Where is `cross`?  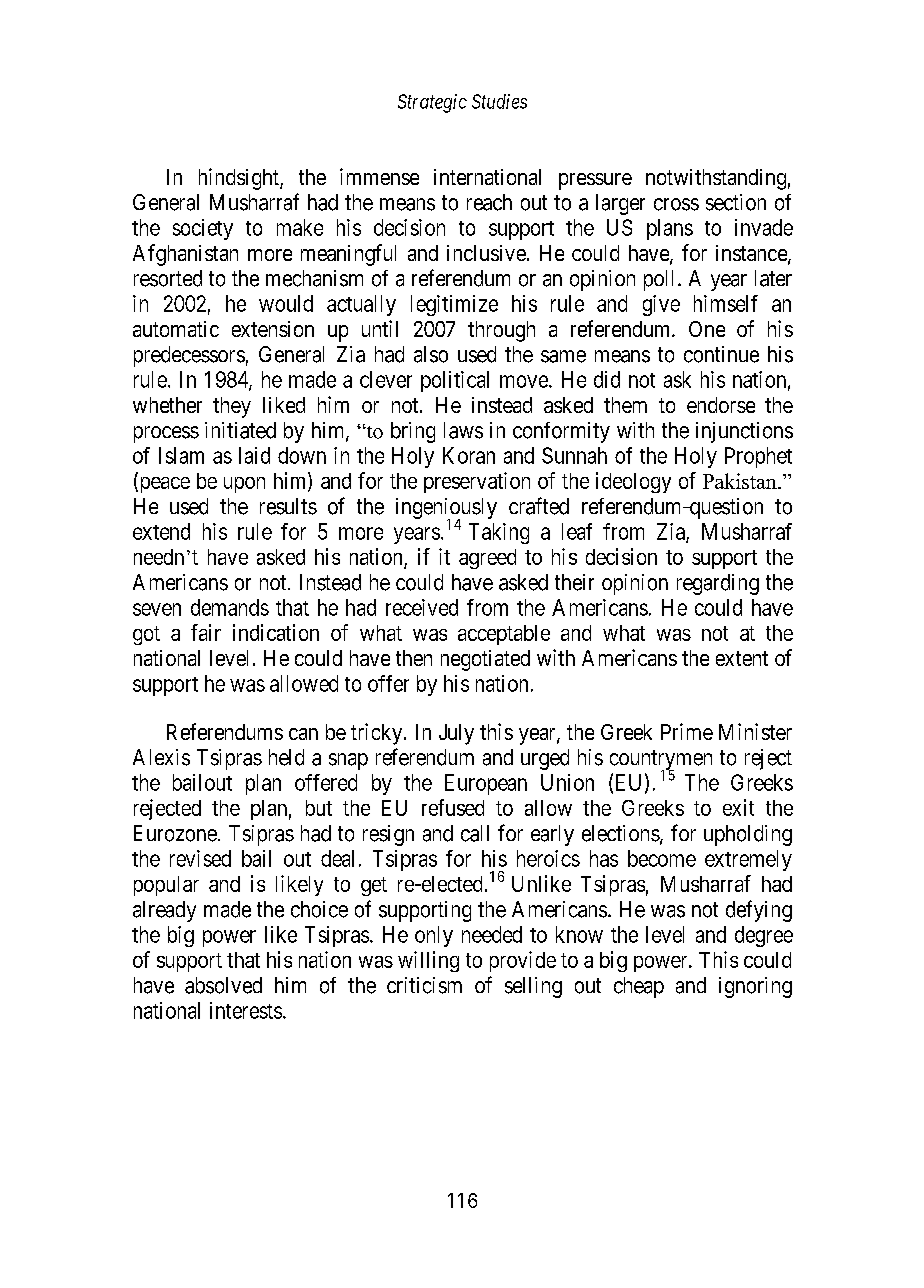
cross is located at coordinates (676, 204).
